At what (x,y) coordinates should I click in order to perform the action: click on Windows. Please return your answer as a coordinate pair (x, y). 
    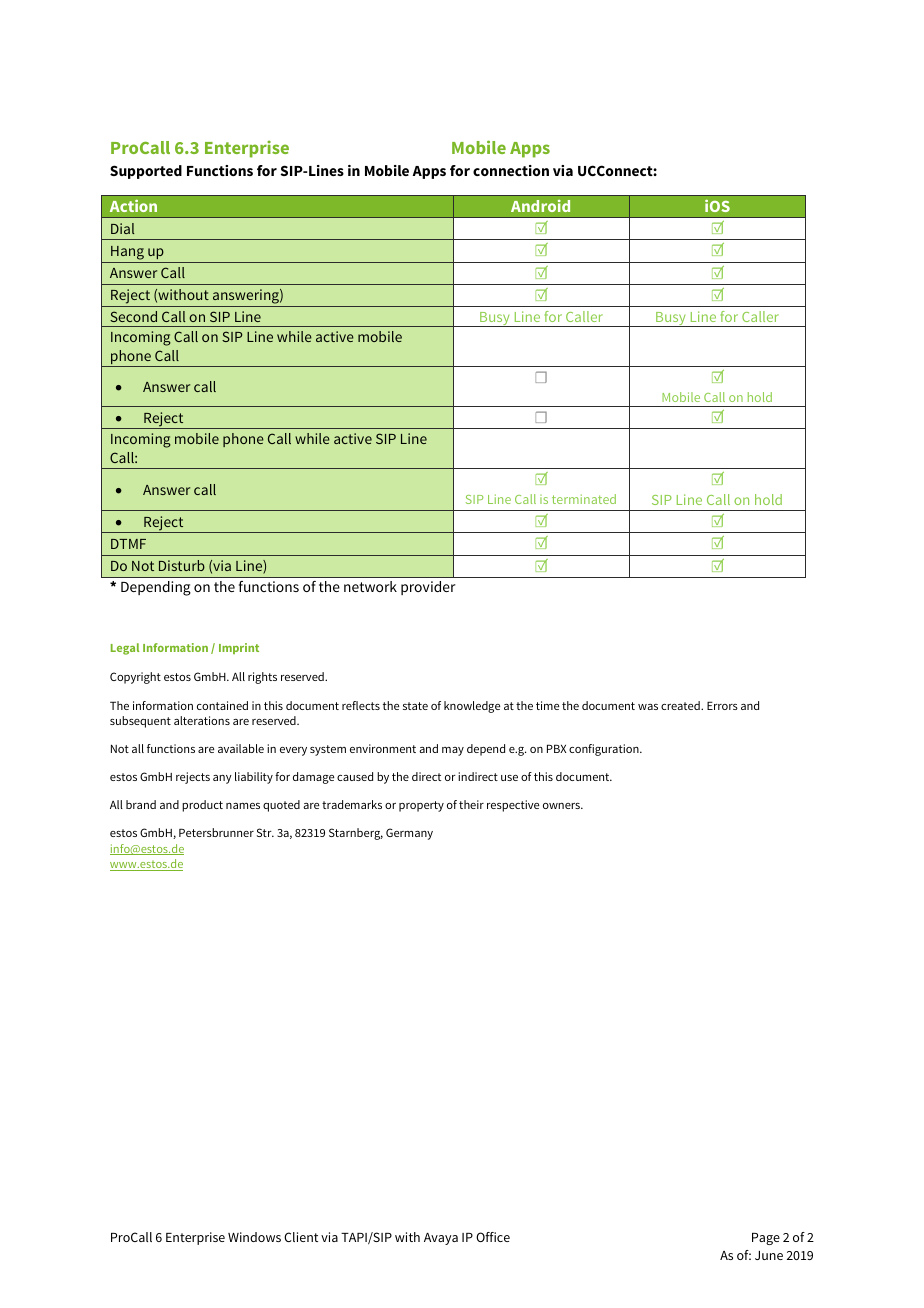
    Looking at the image, I should click on (254, 1237).
